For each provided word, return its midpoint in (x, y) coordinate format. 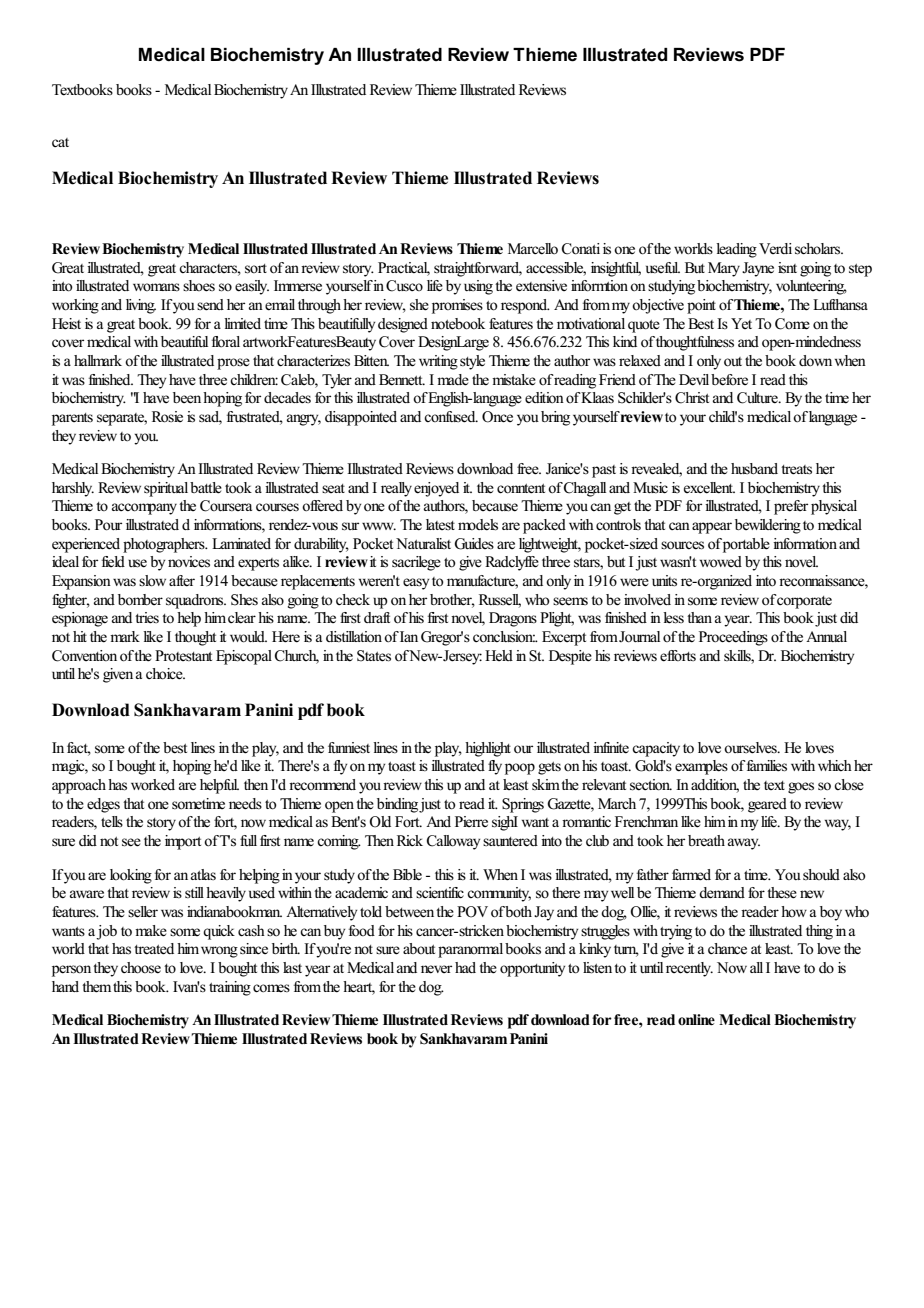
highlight (488, 749)
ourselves (751, 748)
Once (497, 417)
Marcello (533, 249)
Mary (724, 269)
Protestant (183, 655)
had (465, 967)
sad (210, 418)
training (230, 988)
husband (754, 468)
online (696, 1020)
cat (60, 142)
